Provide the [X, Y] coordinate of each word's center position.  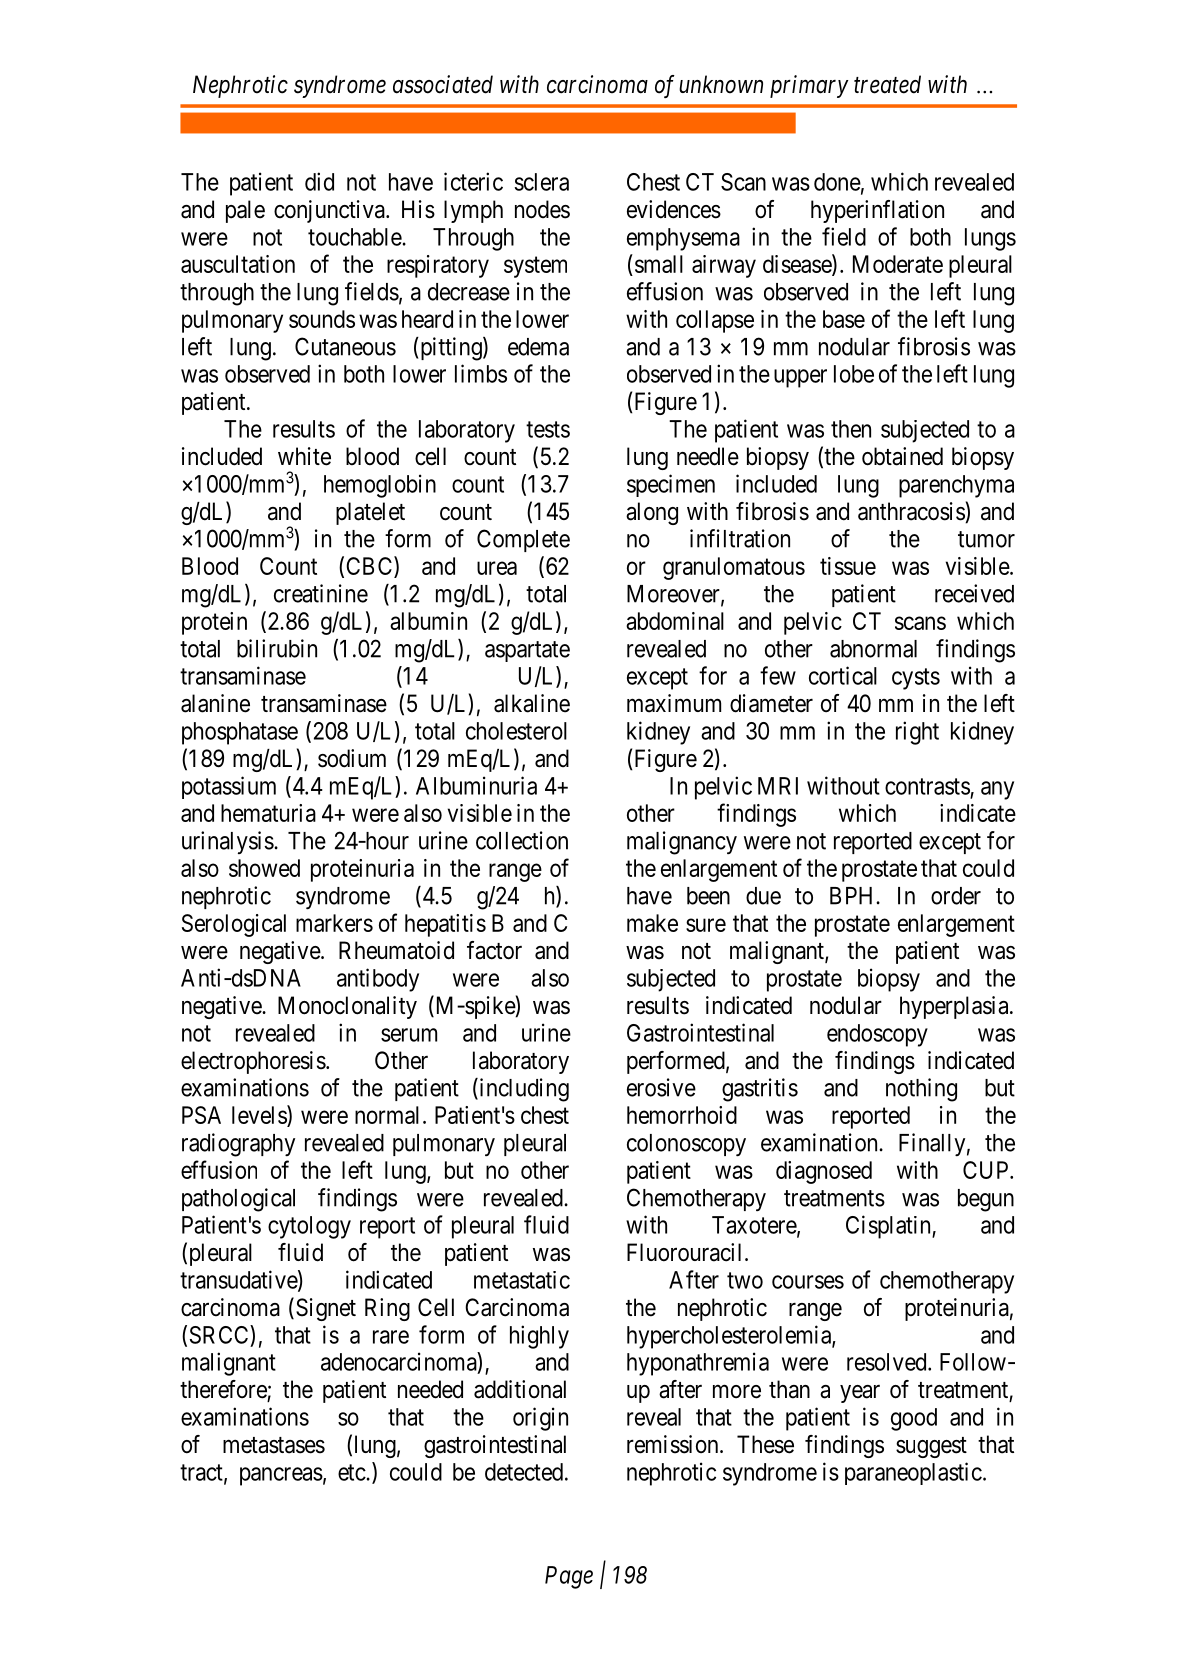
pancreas [281, 1476]
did [319, 181]
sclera [542, 182]
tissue [848, 566]
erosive [661, 1087]
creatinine [321, 593]
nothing [921, 1090]
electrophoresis [253, 1062]
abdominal [675, 621]
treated [887, 84]
